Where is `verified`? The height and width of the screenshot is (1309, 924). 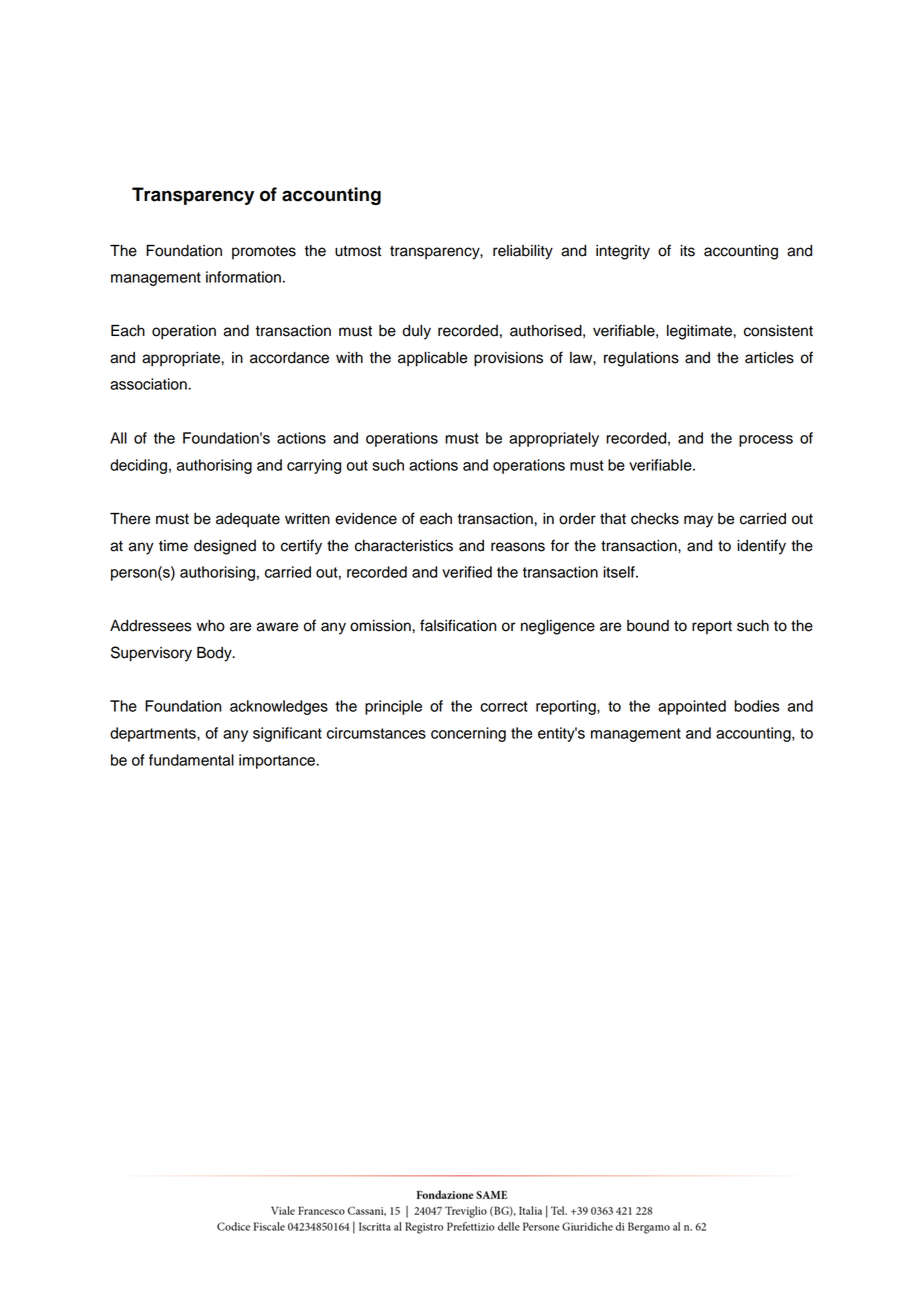 verified is located at coordinates (467, 572).
